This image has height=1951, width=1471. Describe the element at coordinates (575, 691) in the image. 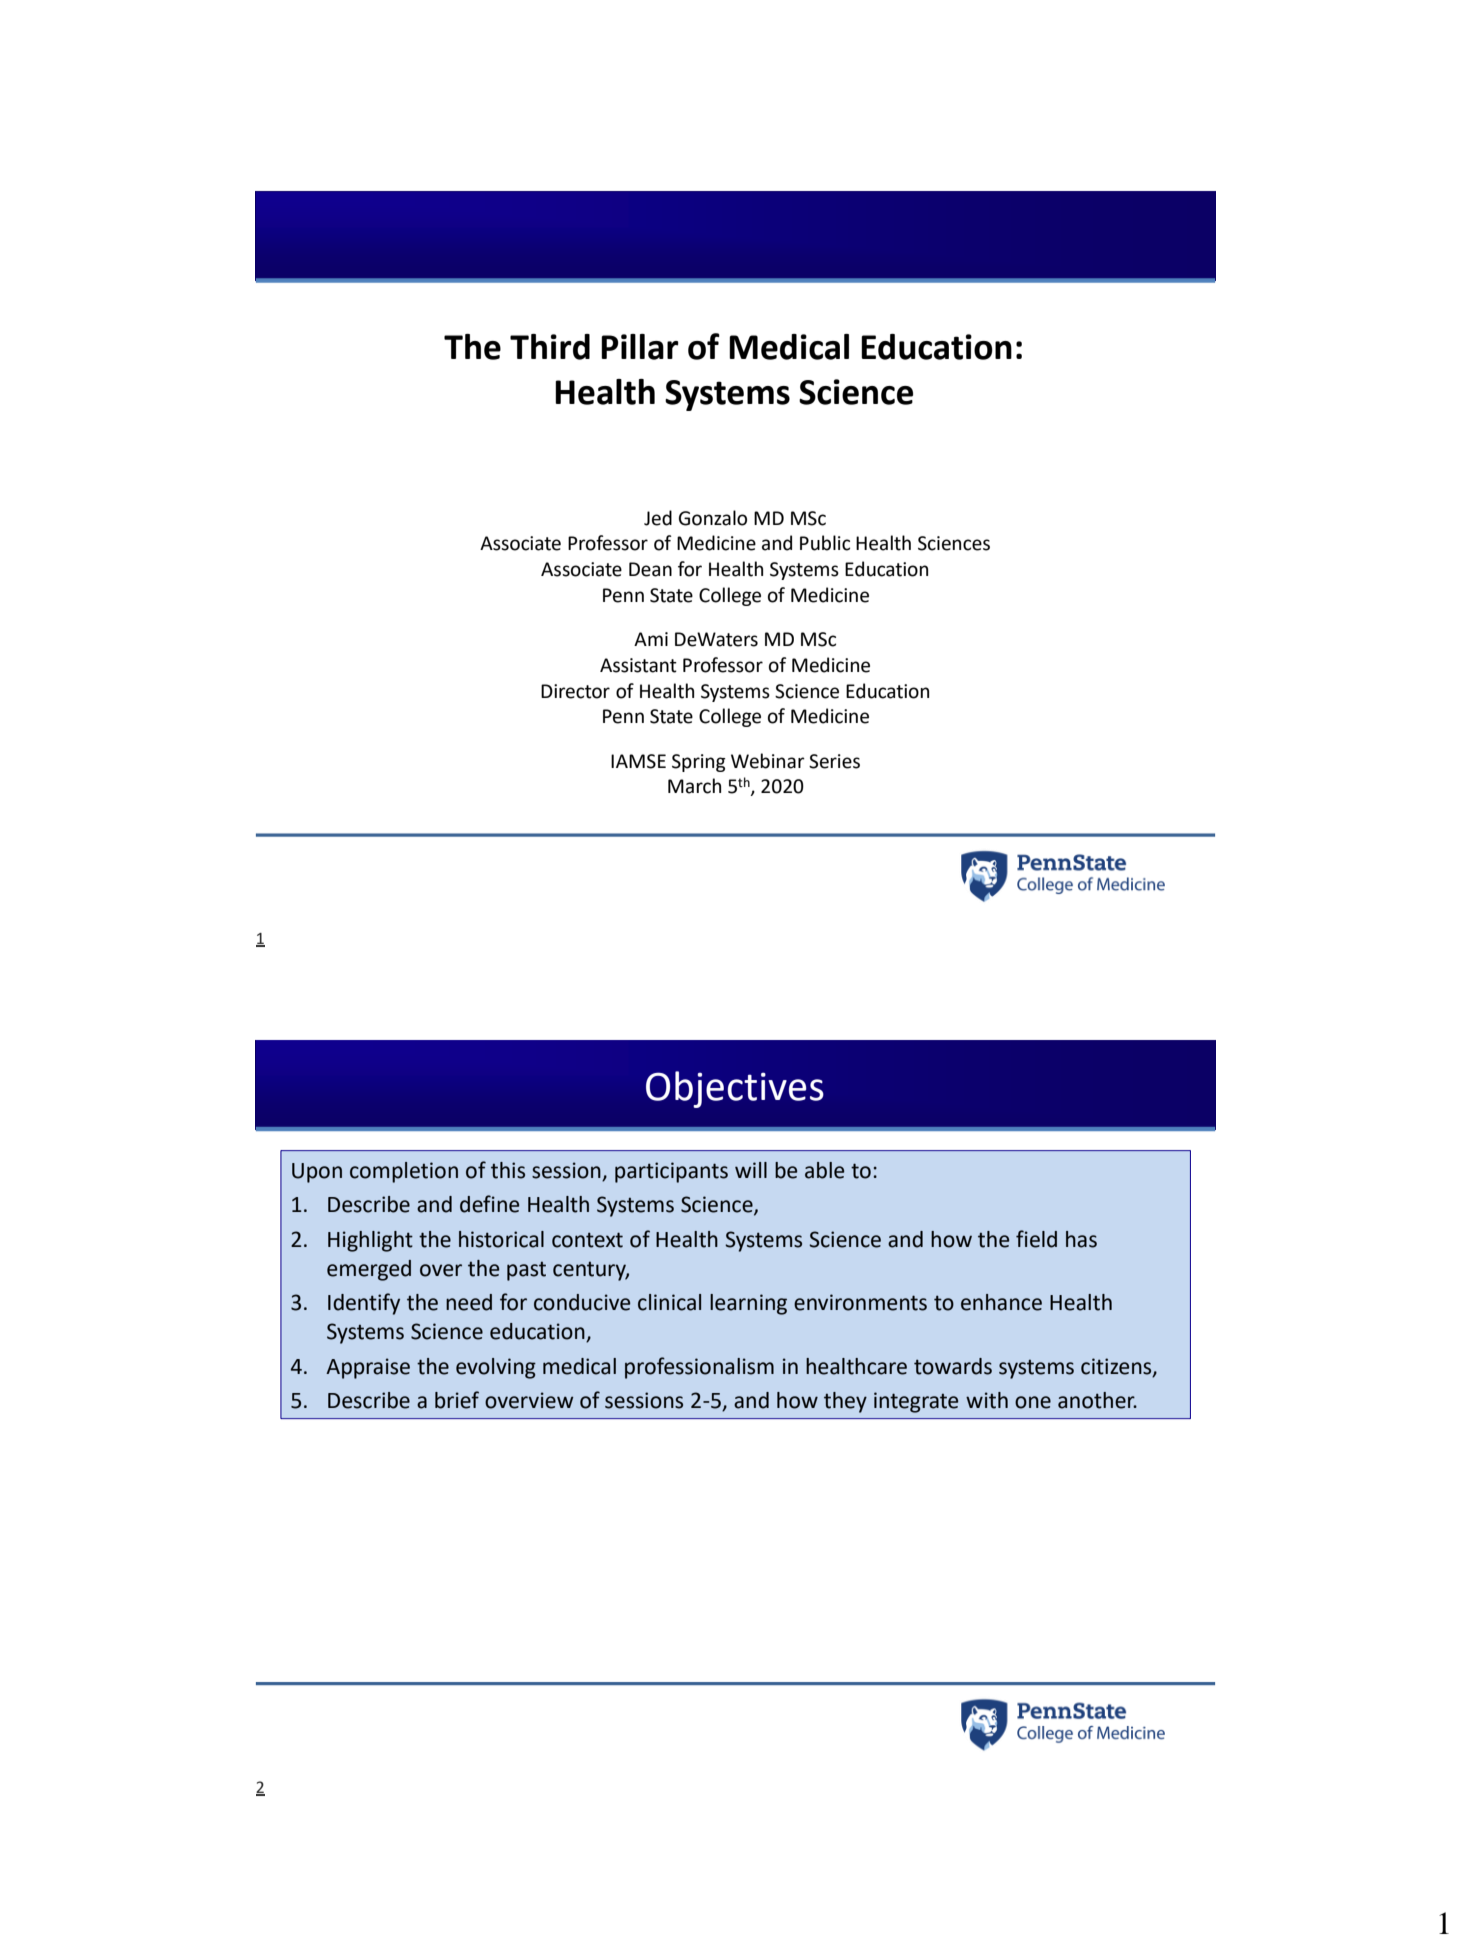

I see `Director` at that location.
